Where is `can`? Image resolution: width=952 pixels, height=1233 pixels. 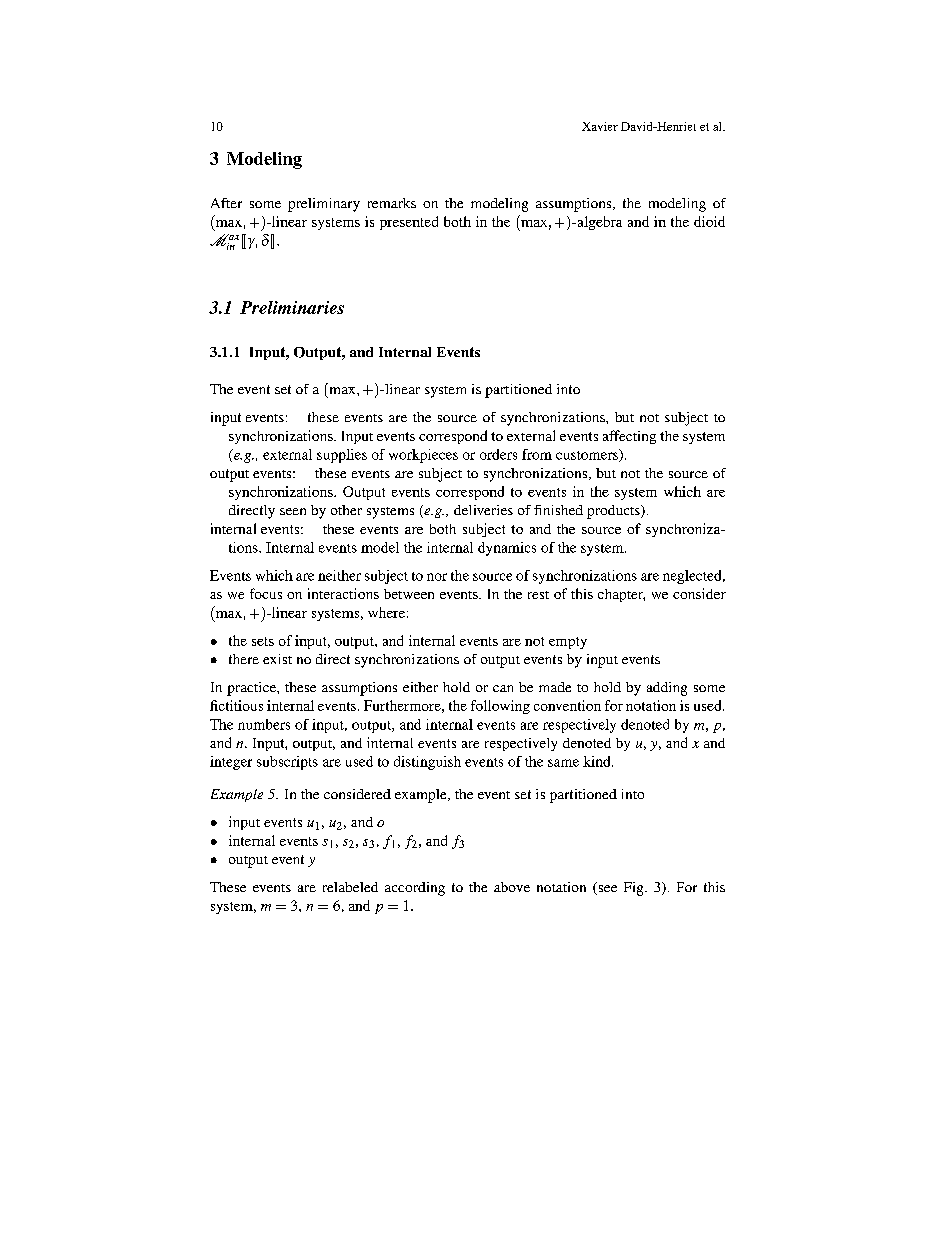
can is located at coordinates (503, 688).
